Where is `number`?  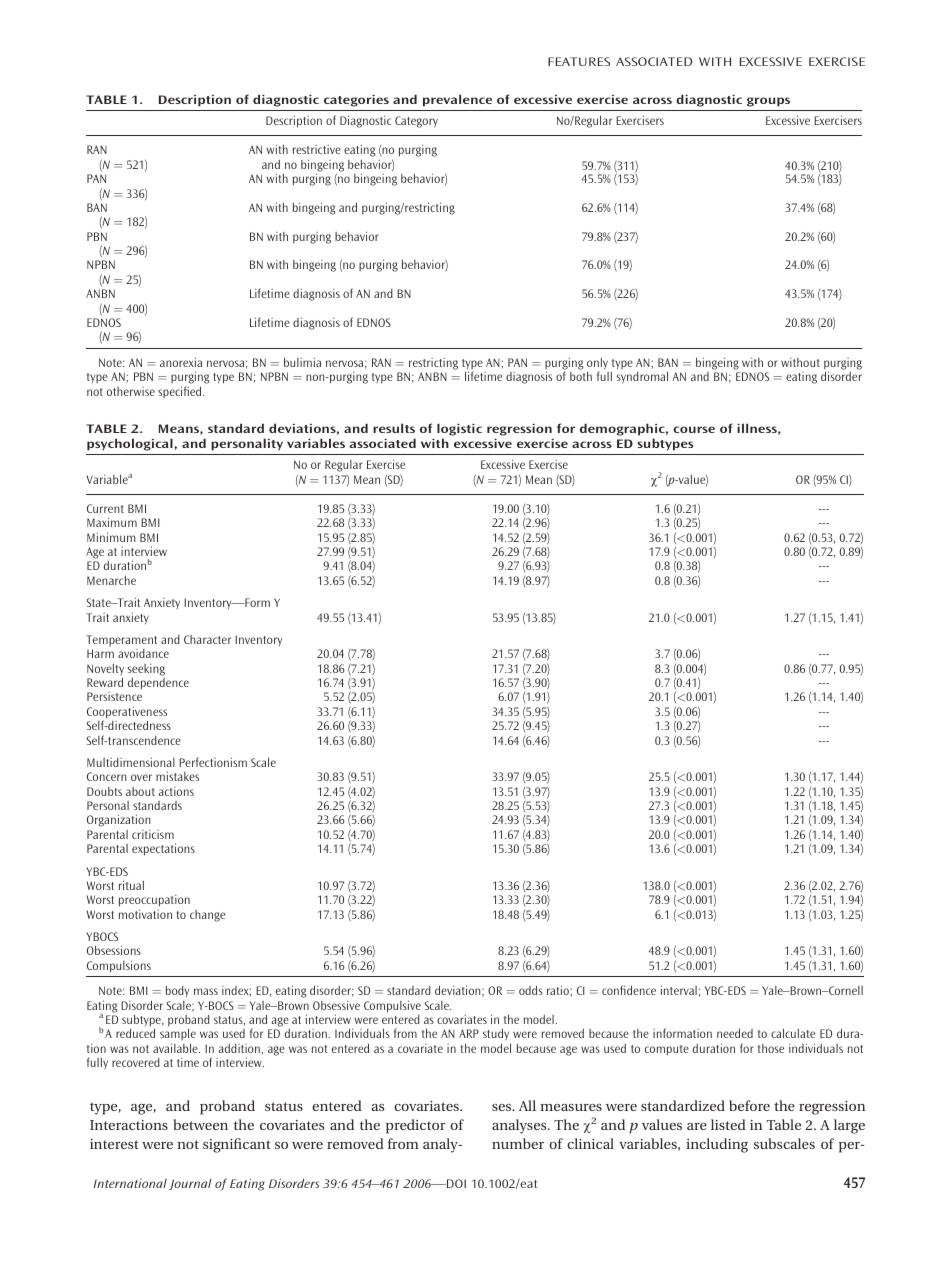 number is located at coordinates (518, 1143).
